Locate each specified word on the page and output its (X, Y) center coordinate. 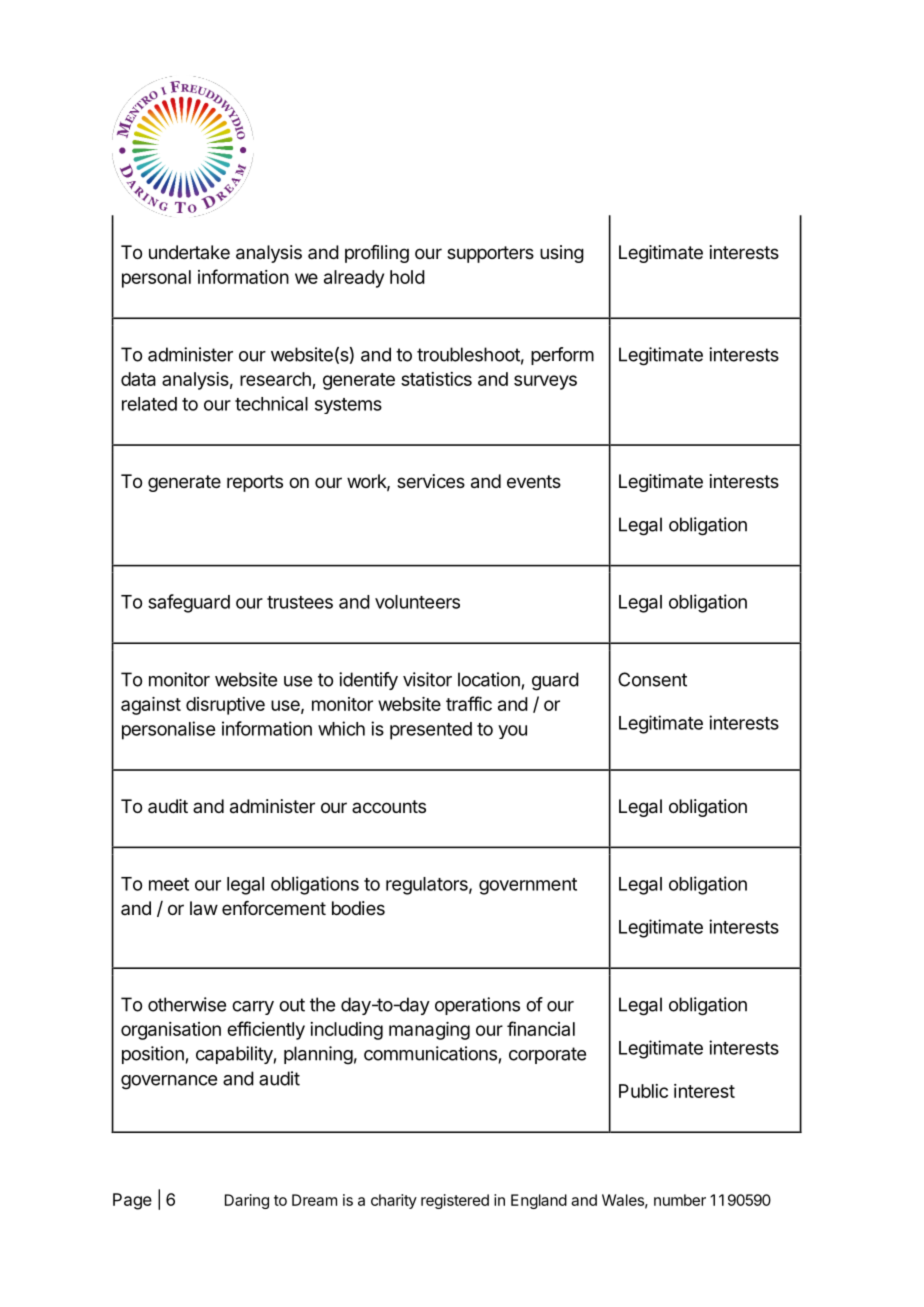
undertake (189, 252)
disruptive (225, 706)
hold (407, 277)
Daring (247, 1201)
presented (431, 731)
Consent (652, 679)
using (562, 254)
